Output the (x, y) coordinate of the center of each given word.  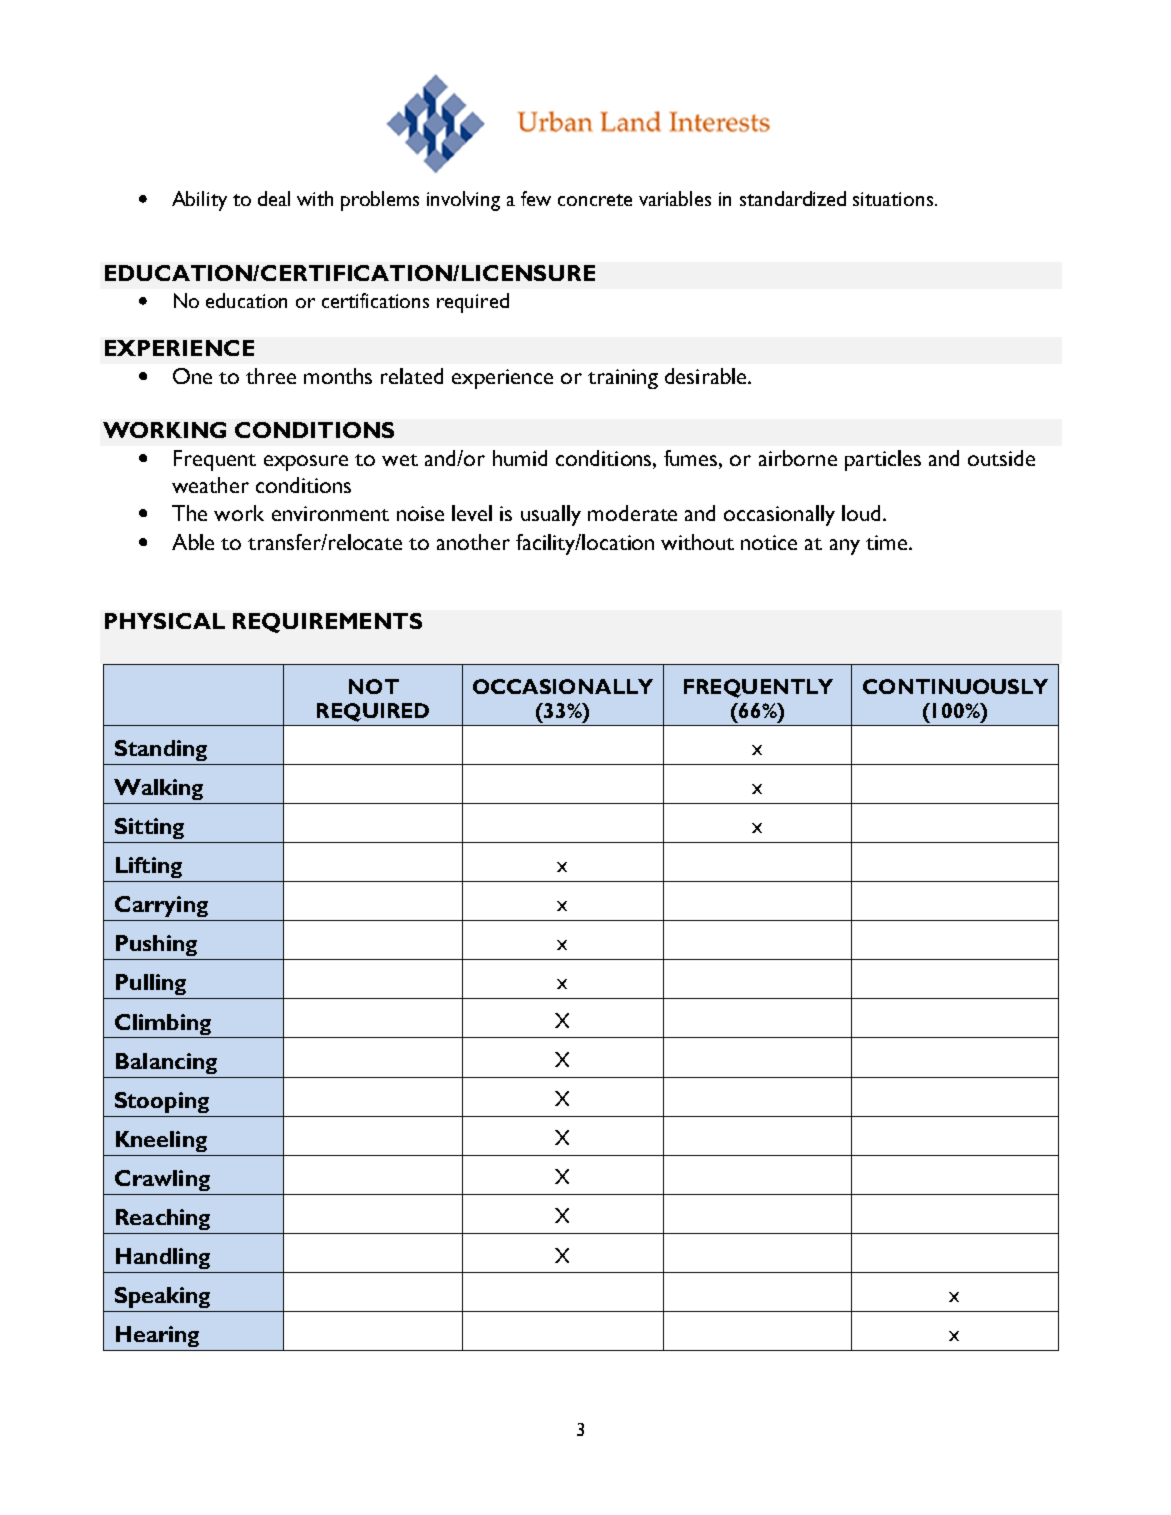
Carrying (161, 906)
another (473, 542)
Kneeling (161, 1141)
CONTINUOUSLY (955, 686)
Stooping (162, 1102)
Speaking (162, 1297)
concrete (595, 200)
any (845, 547)
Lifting (149, 867)
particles (883, 460)
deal (274, 198)
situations (894, 199)
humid (520, 458)
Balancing (166, 1063)
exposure (306, 463)
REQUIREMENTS (327, 623)
